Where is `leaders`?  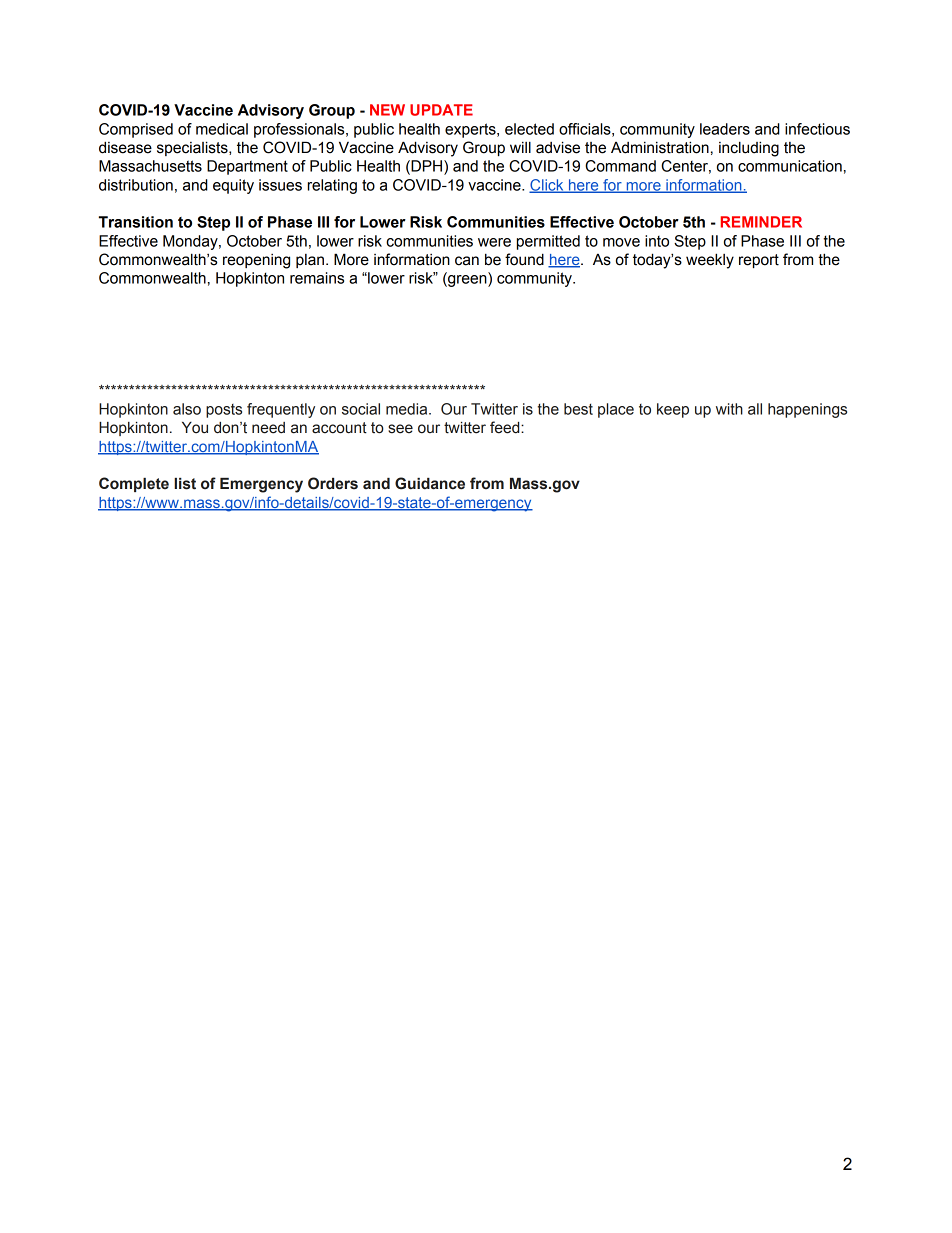 leaders is located at coordinates (725, 129).
